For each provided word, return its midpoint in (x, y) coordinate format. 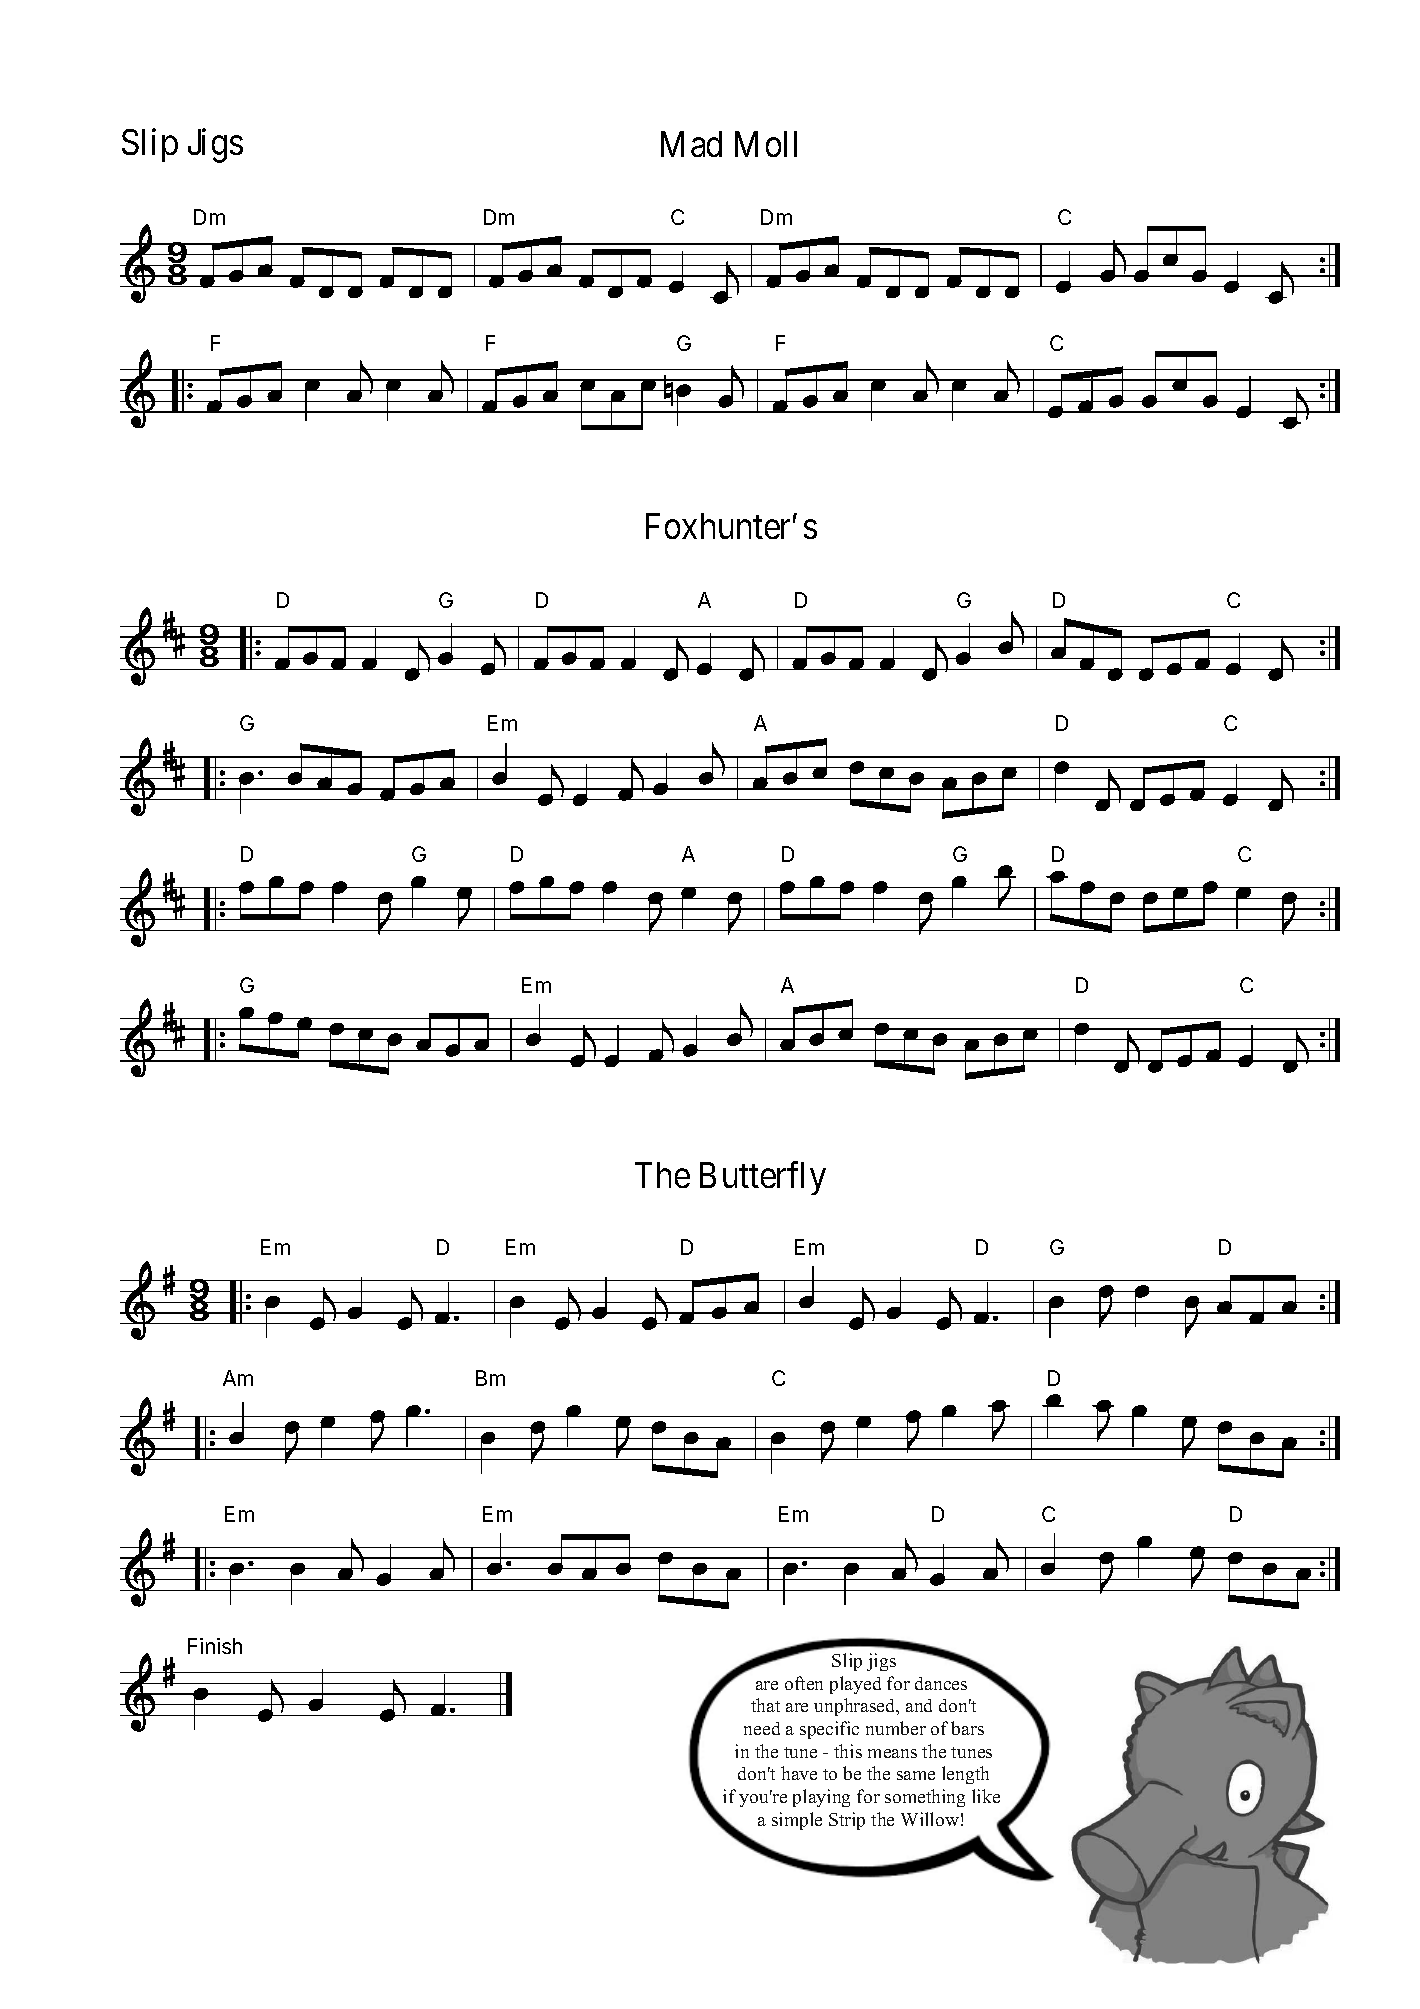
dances (941, 1683)
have (799, 1773)
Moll (766, 144)
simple (797, 1821)
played (855, 1685)
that (765, 1705)
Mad (691, 144)
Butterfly (763, 1178)
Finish (215, 1646)
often (804, 1683)
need (762, 1728)
